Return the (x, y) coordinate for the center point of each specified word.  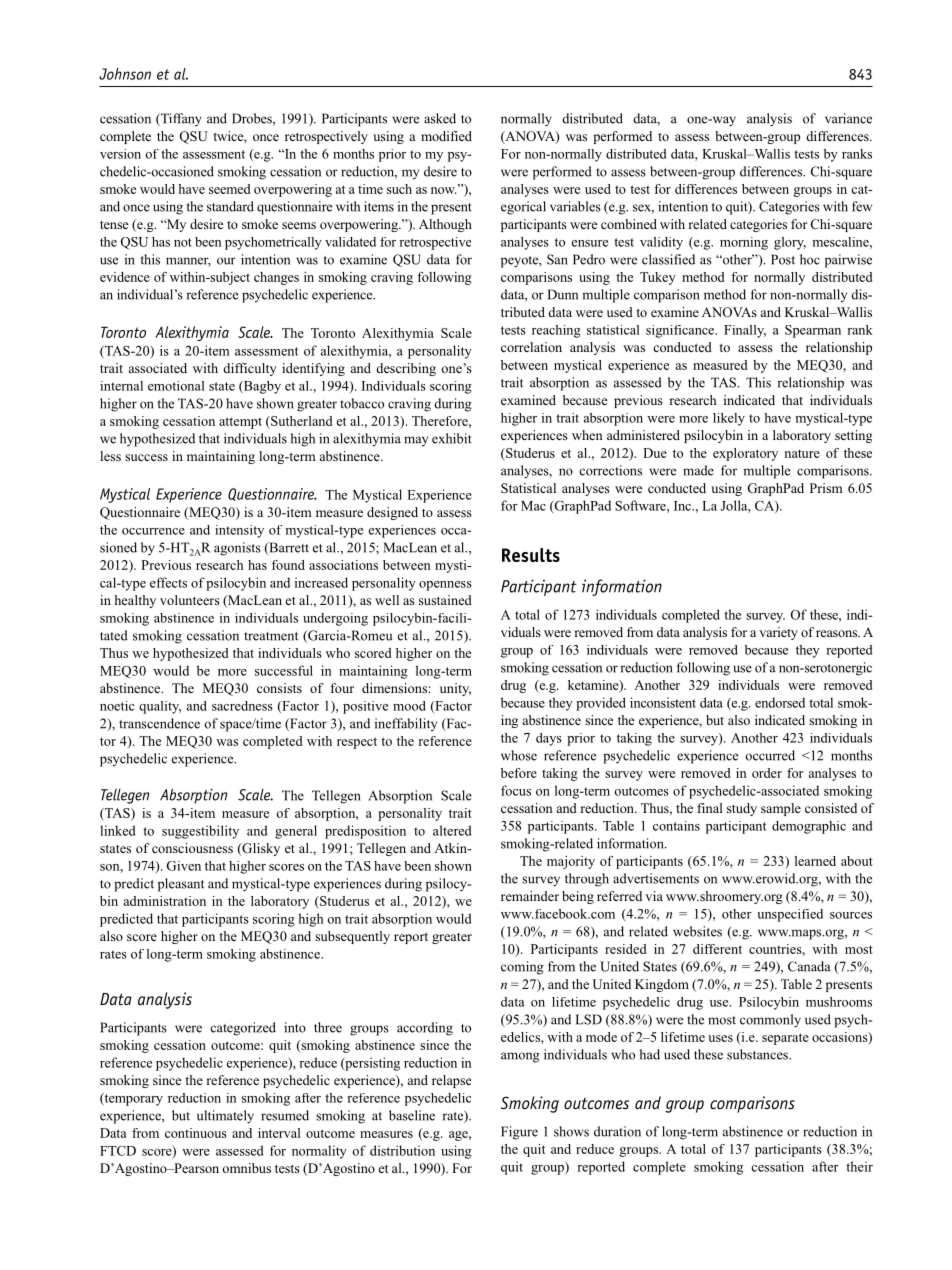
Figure (519, 1133)
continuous (196, 1133)
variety (778, 633)
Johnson (125, 74)
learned (815, 861)
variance (848, 118)
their (859, 1166)
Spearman (813, 331)
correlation (531, 347)
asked (440, 118)
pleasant (181, 885)
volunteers (190, 600)
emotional (176, 386)
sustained (445, 600)
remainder (530, 896)
